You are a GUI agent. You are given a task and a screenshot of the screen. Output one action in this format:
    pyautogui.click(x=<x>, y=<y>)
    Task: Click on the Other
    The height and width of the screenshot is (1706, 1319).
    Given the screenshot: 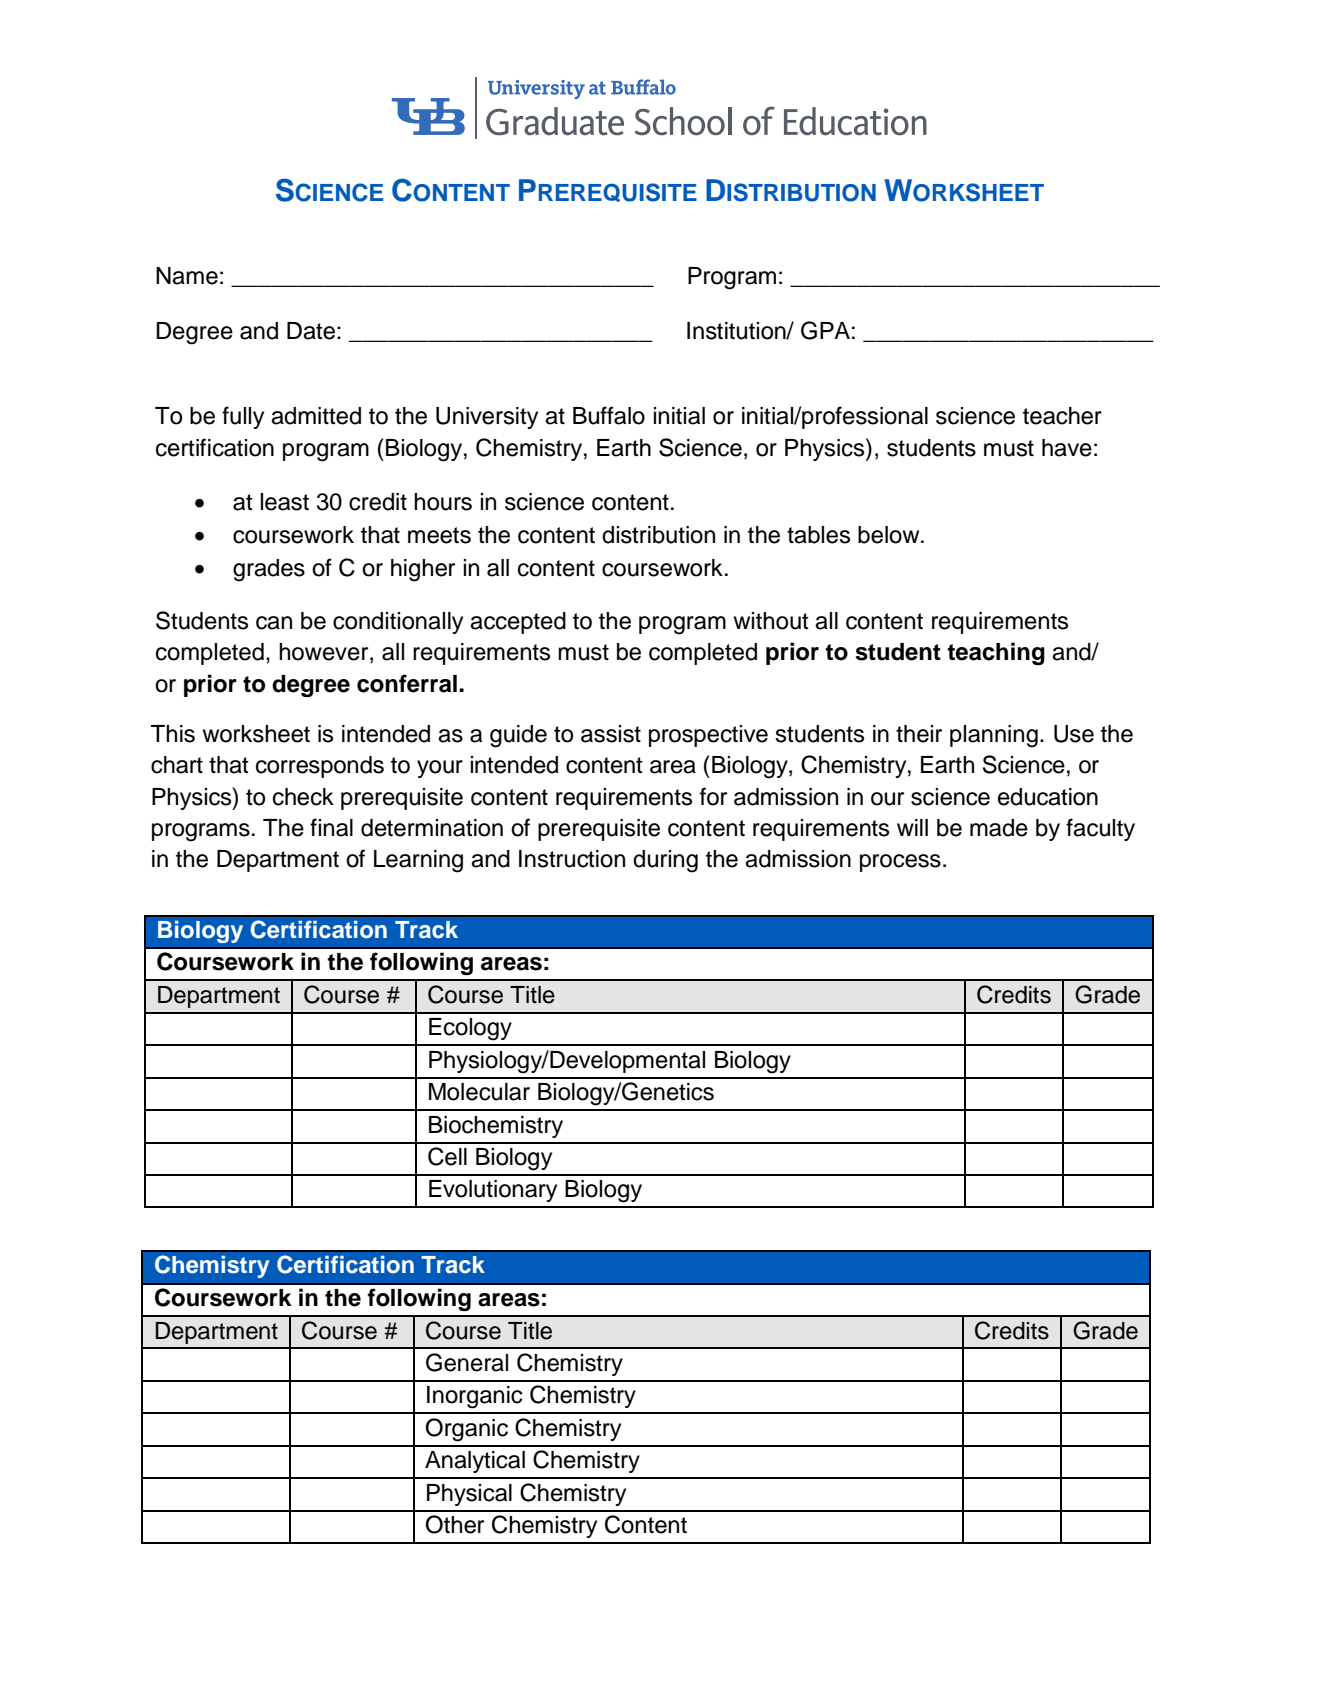 What is the action you would take?
    pyautogui.click(x=455, y=1524)
